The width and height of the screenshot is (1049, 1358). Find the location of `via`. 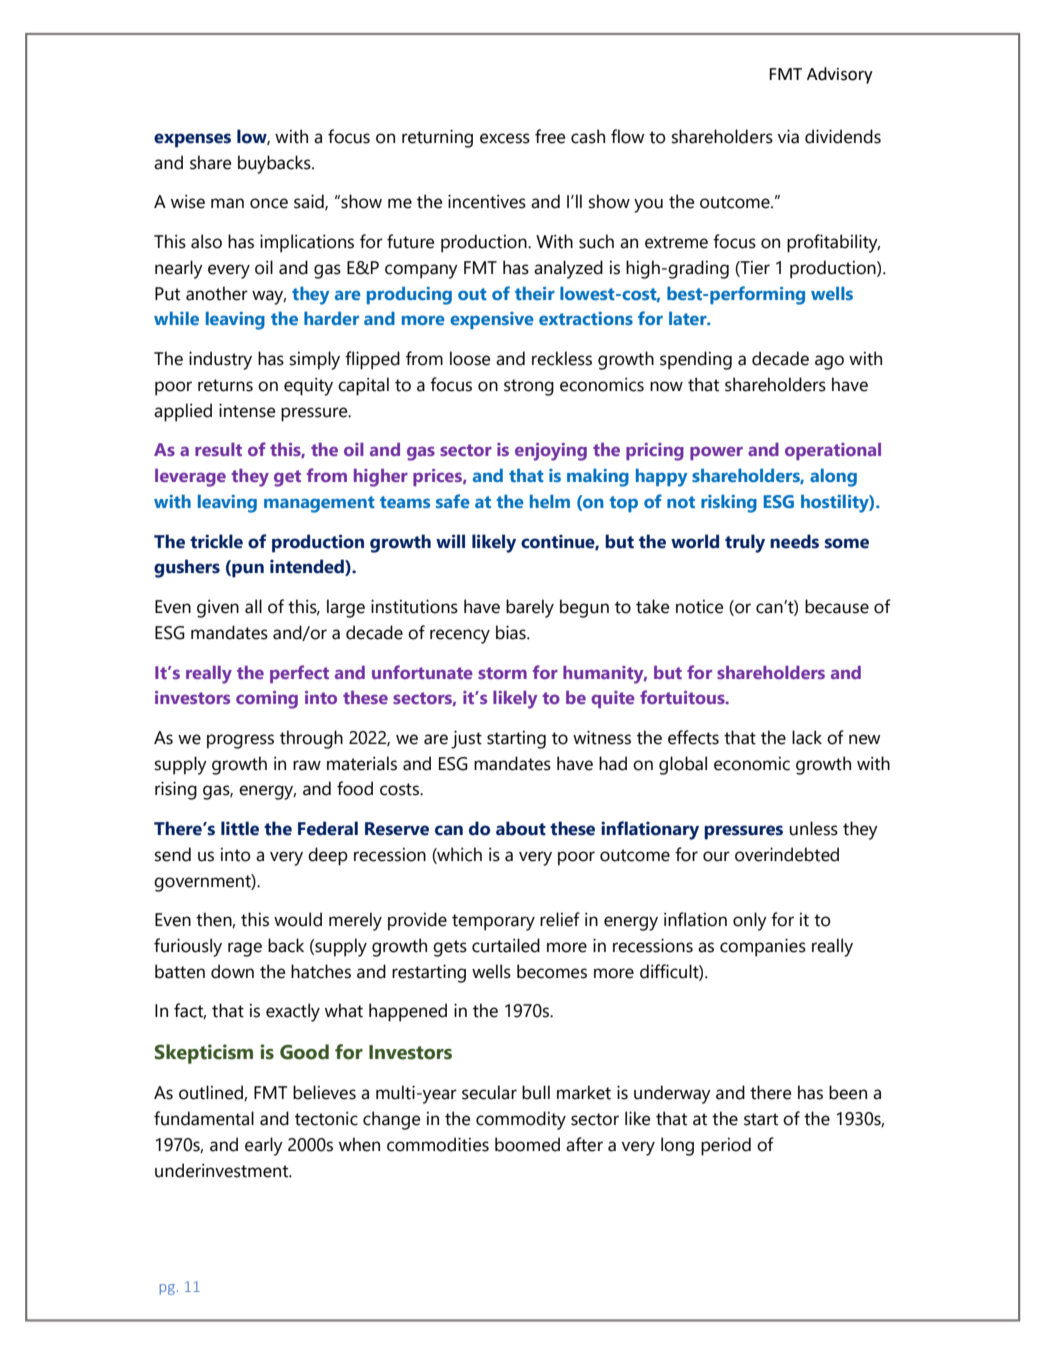

via is located at coordinates (788, 136).
